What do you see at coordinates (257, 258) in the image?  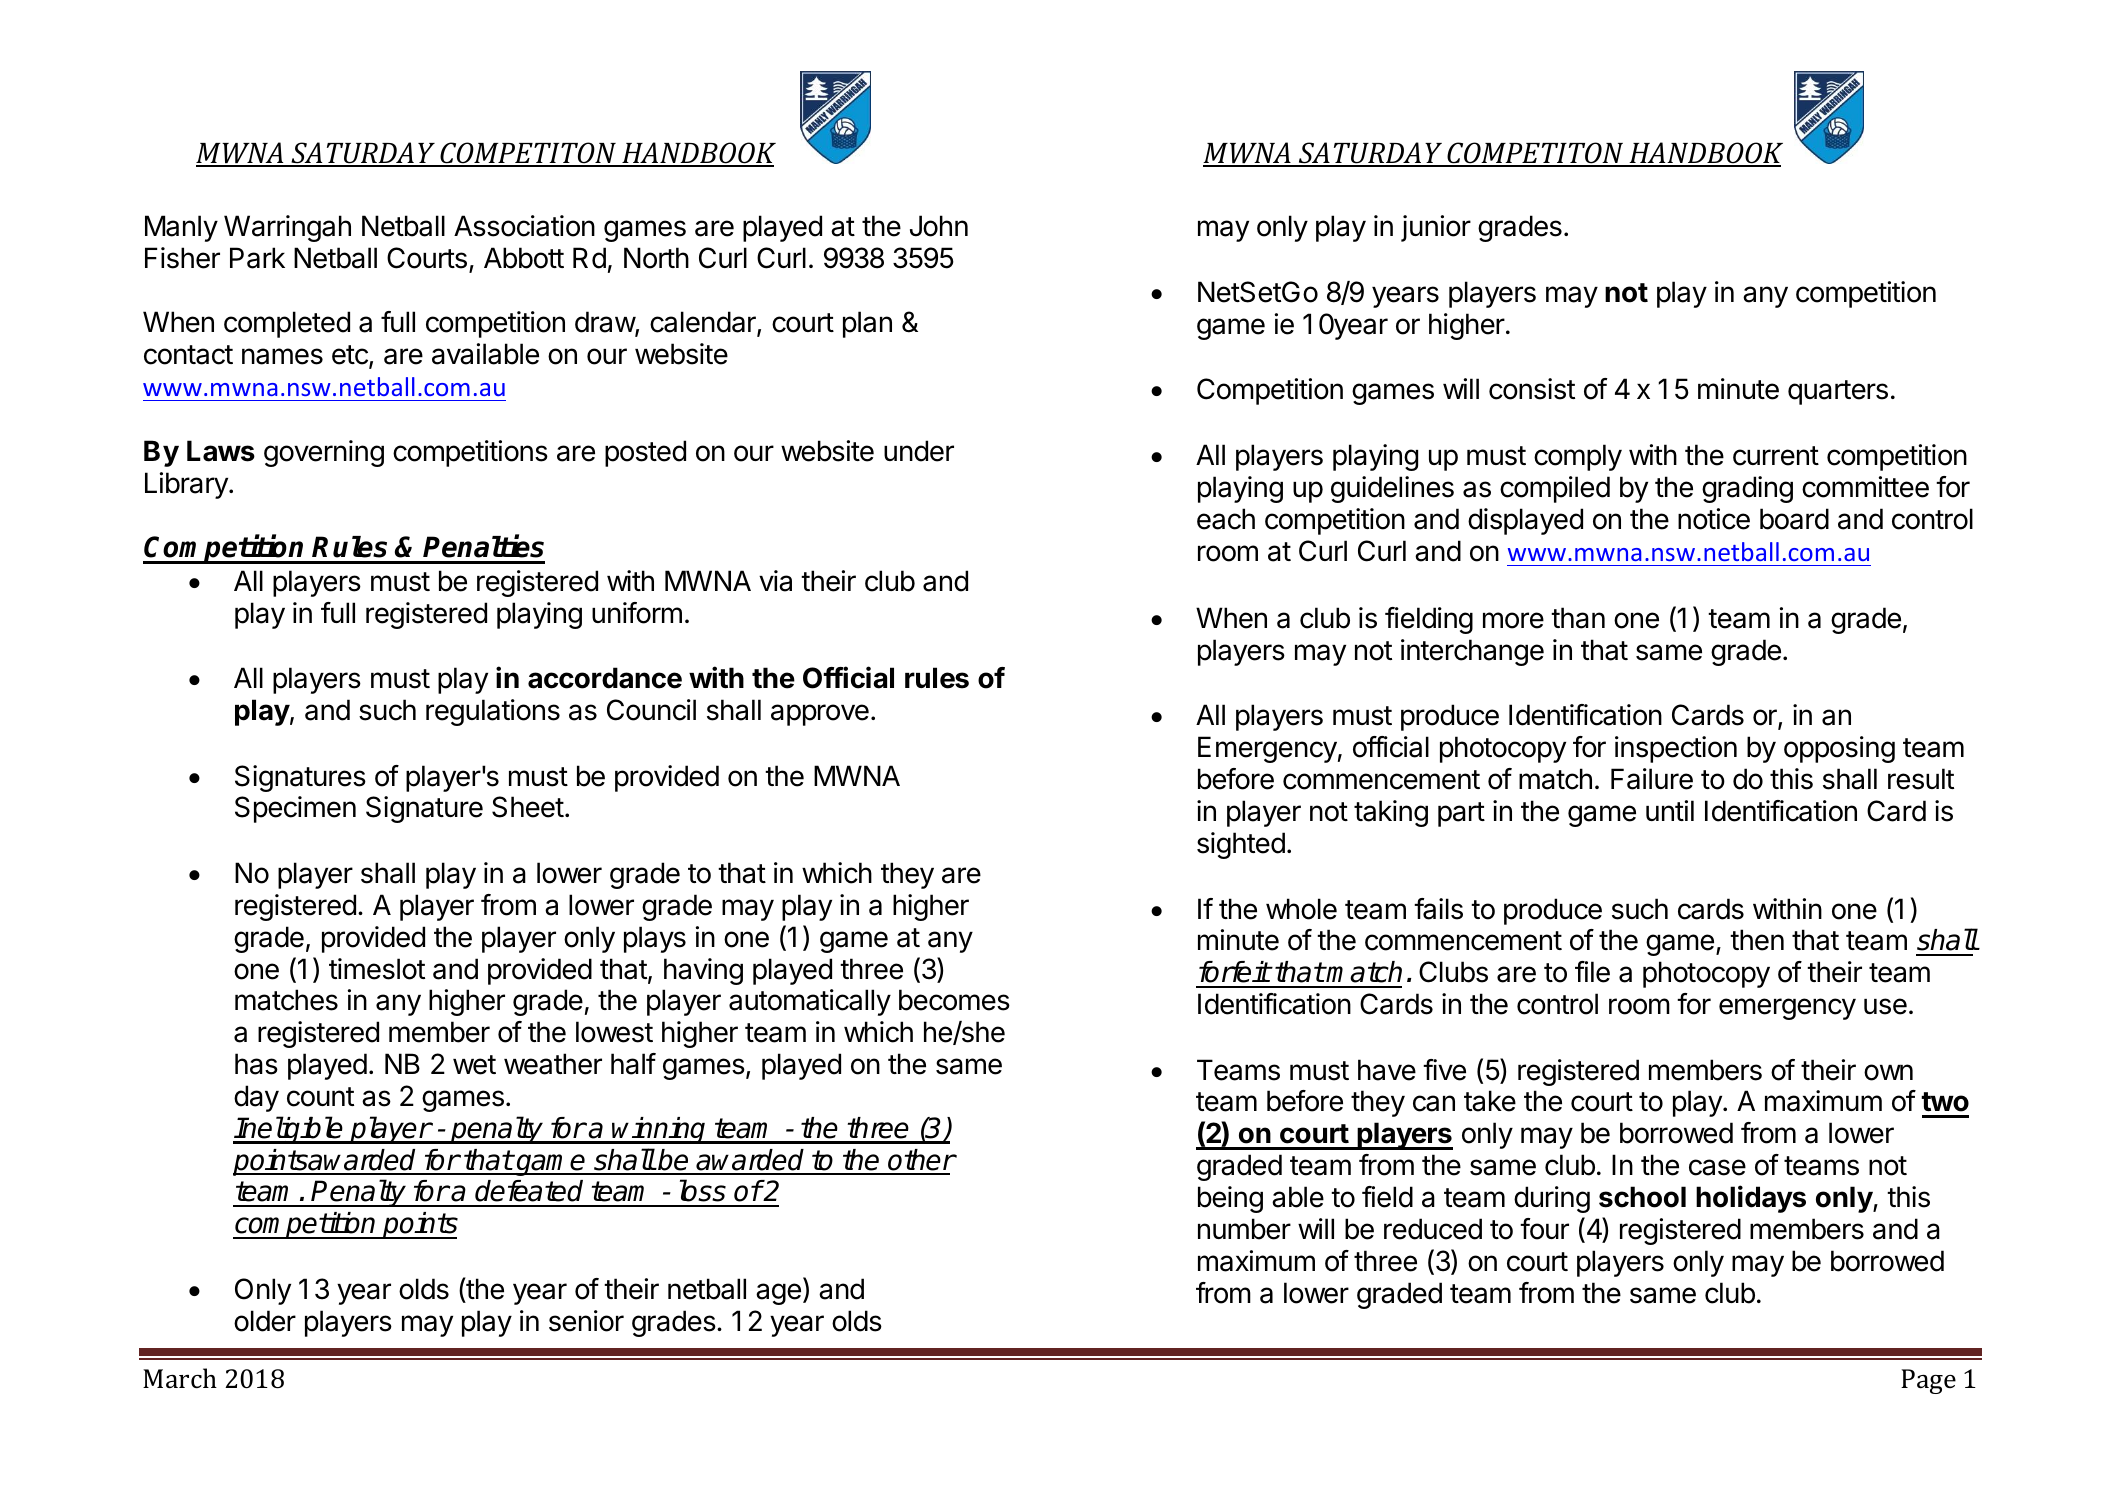 I see `Park` at bounding box center [257, 258].
